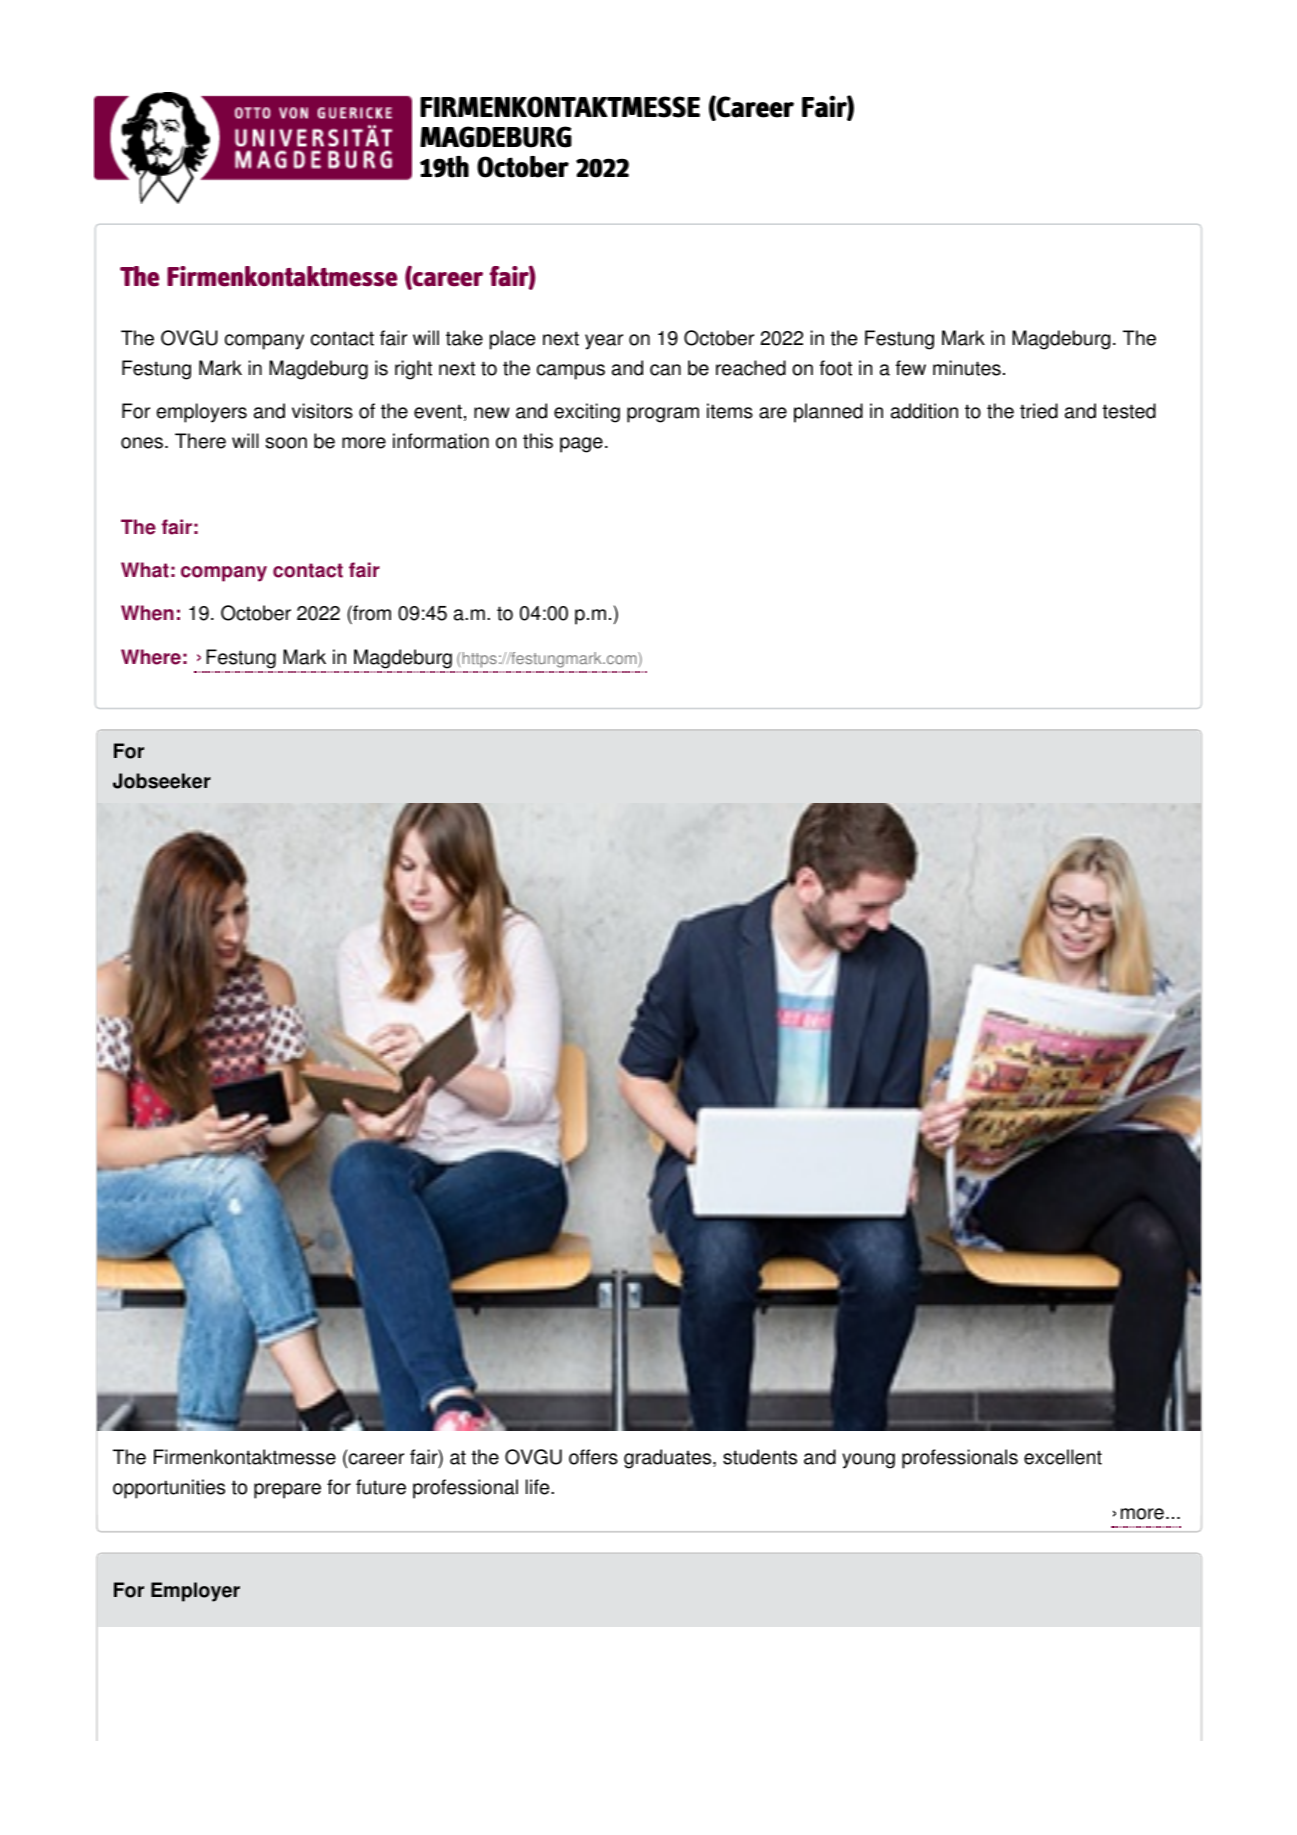  I want to click on offers, so click(593, 1457).
